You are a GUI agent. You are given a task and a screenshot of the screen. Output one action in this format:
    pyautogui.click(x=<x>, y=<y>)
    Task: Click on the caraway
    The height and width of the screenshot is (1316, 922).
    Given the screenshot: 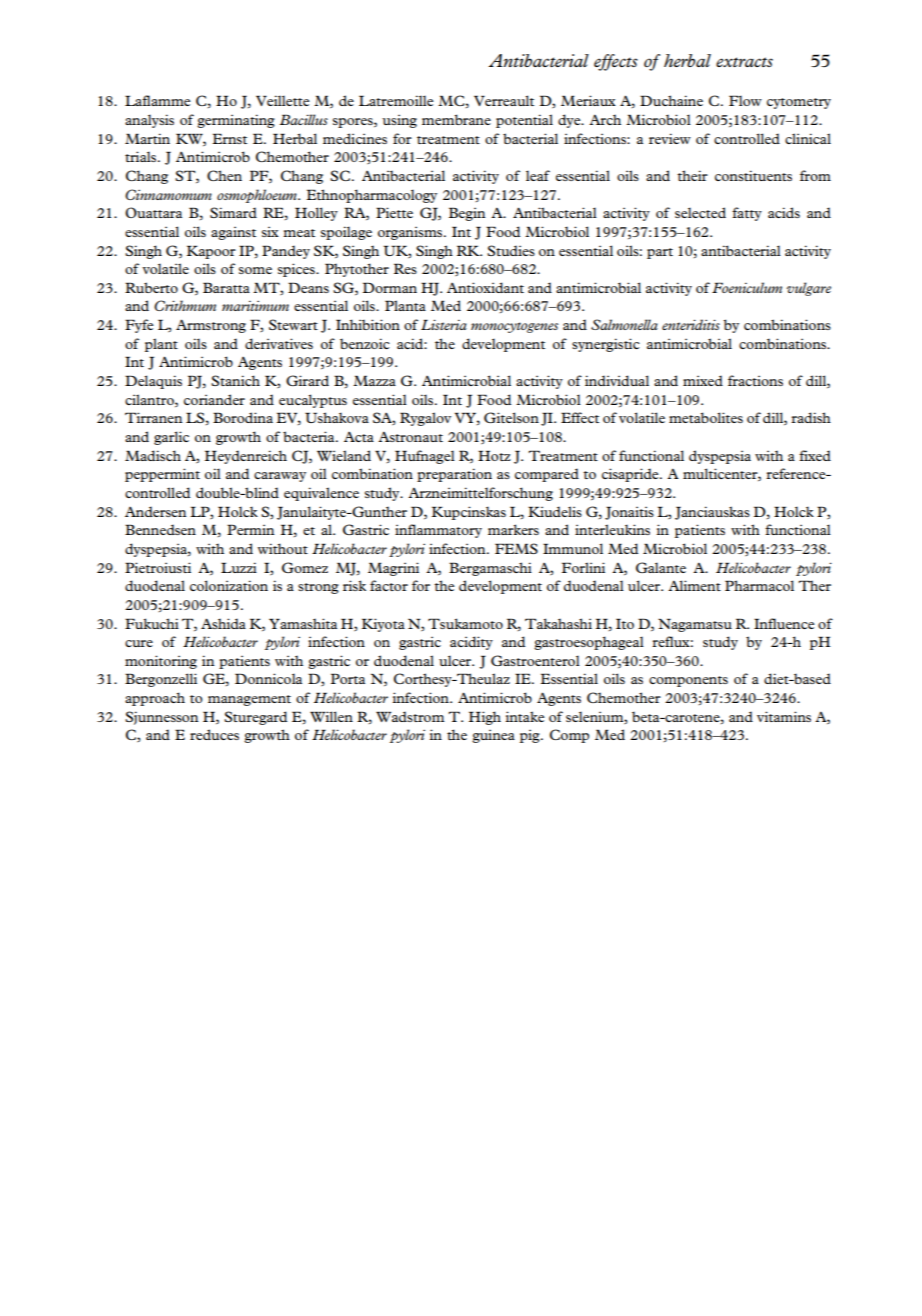 What is the action you would take?
    pyautogui.click(x=280, y=477)
